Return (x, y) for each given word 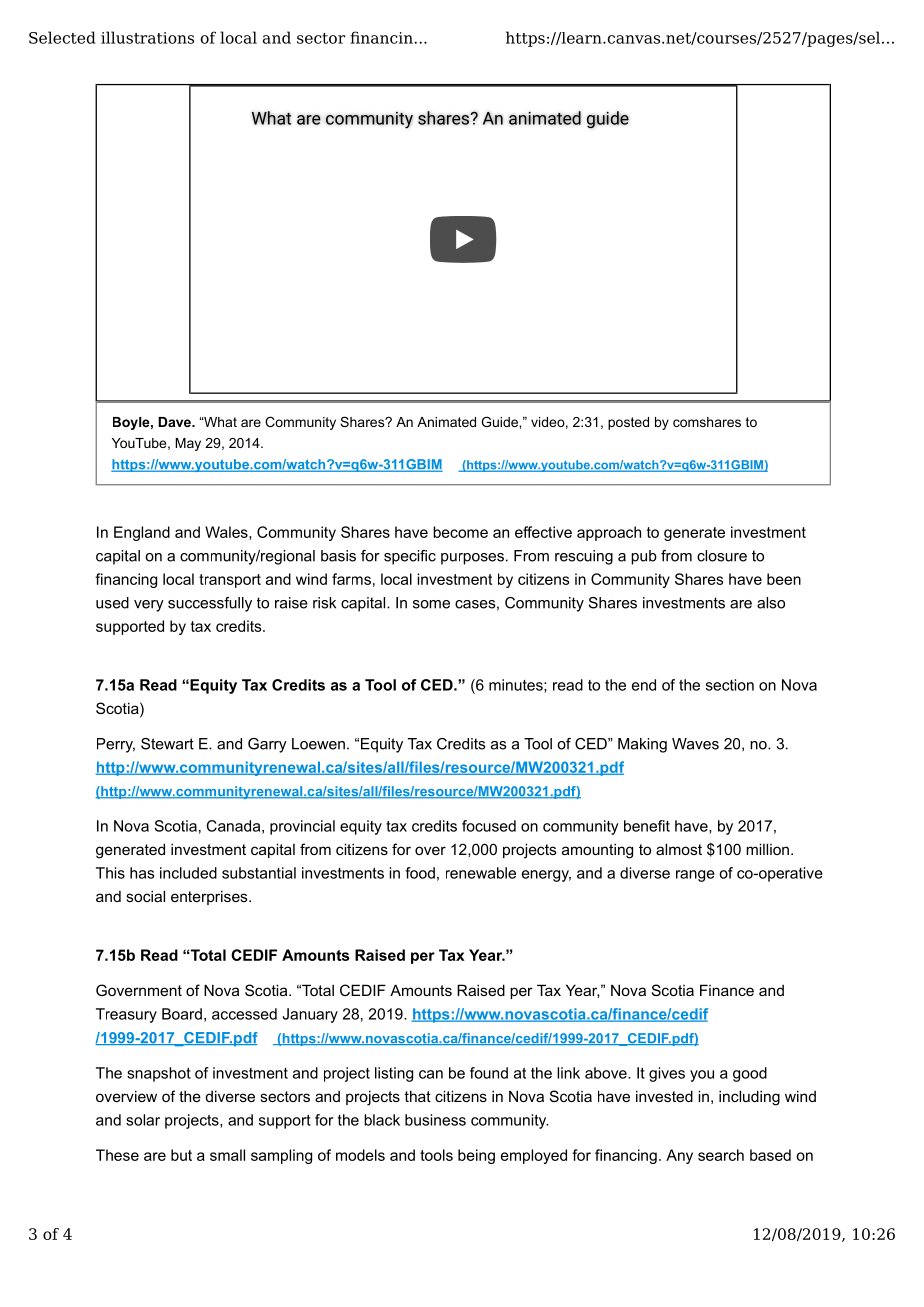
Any (679, 1156)
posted (628, 423)
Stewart (167, 744)
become (460, 532)
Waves (695, 744)
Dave (175, 422)
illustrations (147, 37)
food (420, 873)
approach (609, 533)
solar (143, 1120)
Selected (62, 37)
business (435, 1120)
